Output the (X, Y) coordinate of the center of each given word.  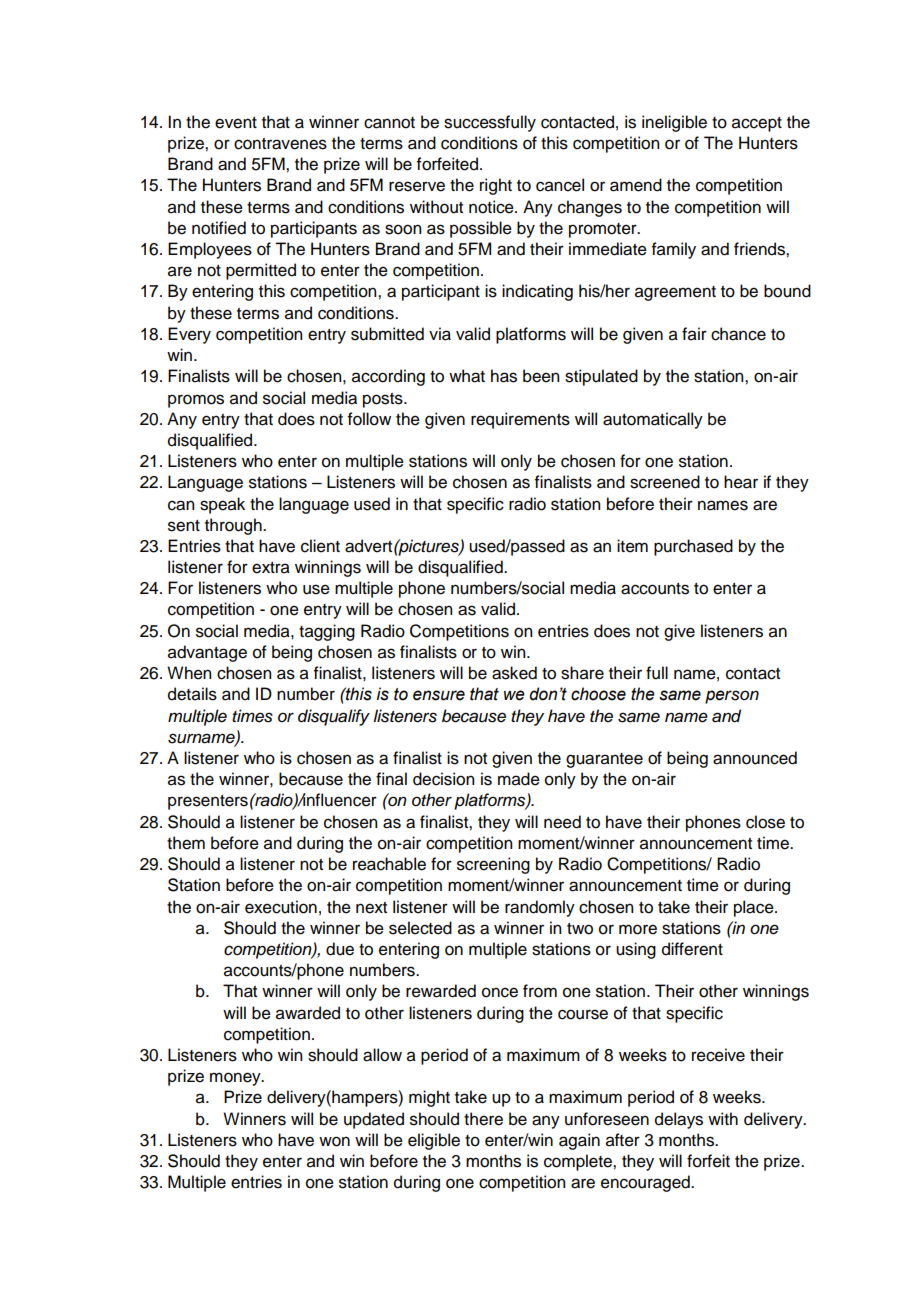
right (496, 186)
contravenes (280, 144)
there (483, 1119)
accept (757, 124)
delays (679, 1120)
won (334, 1141)
